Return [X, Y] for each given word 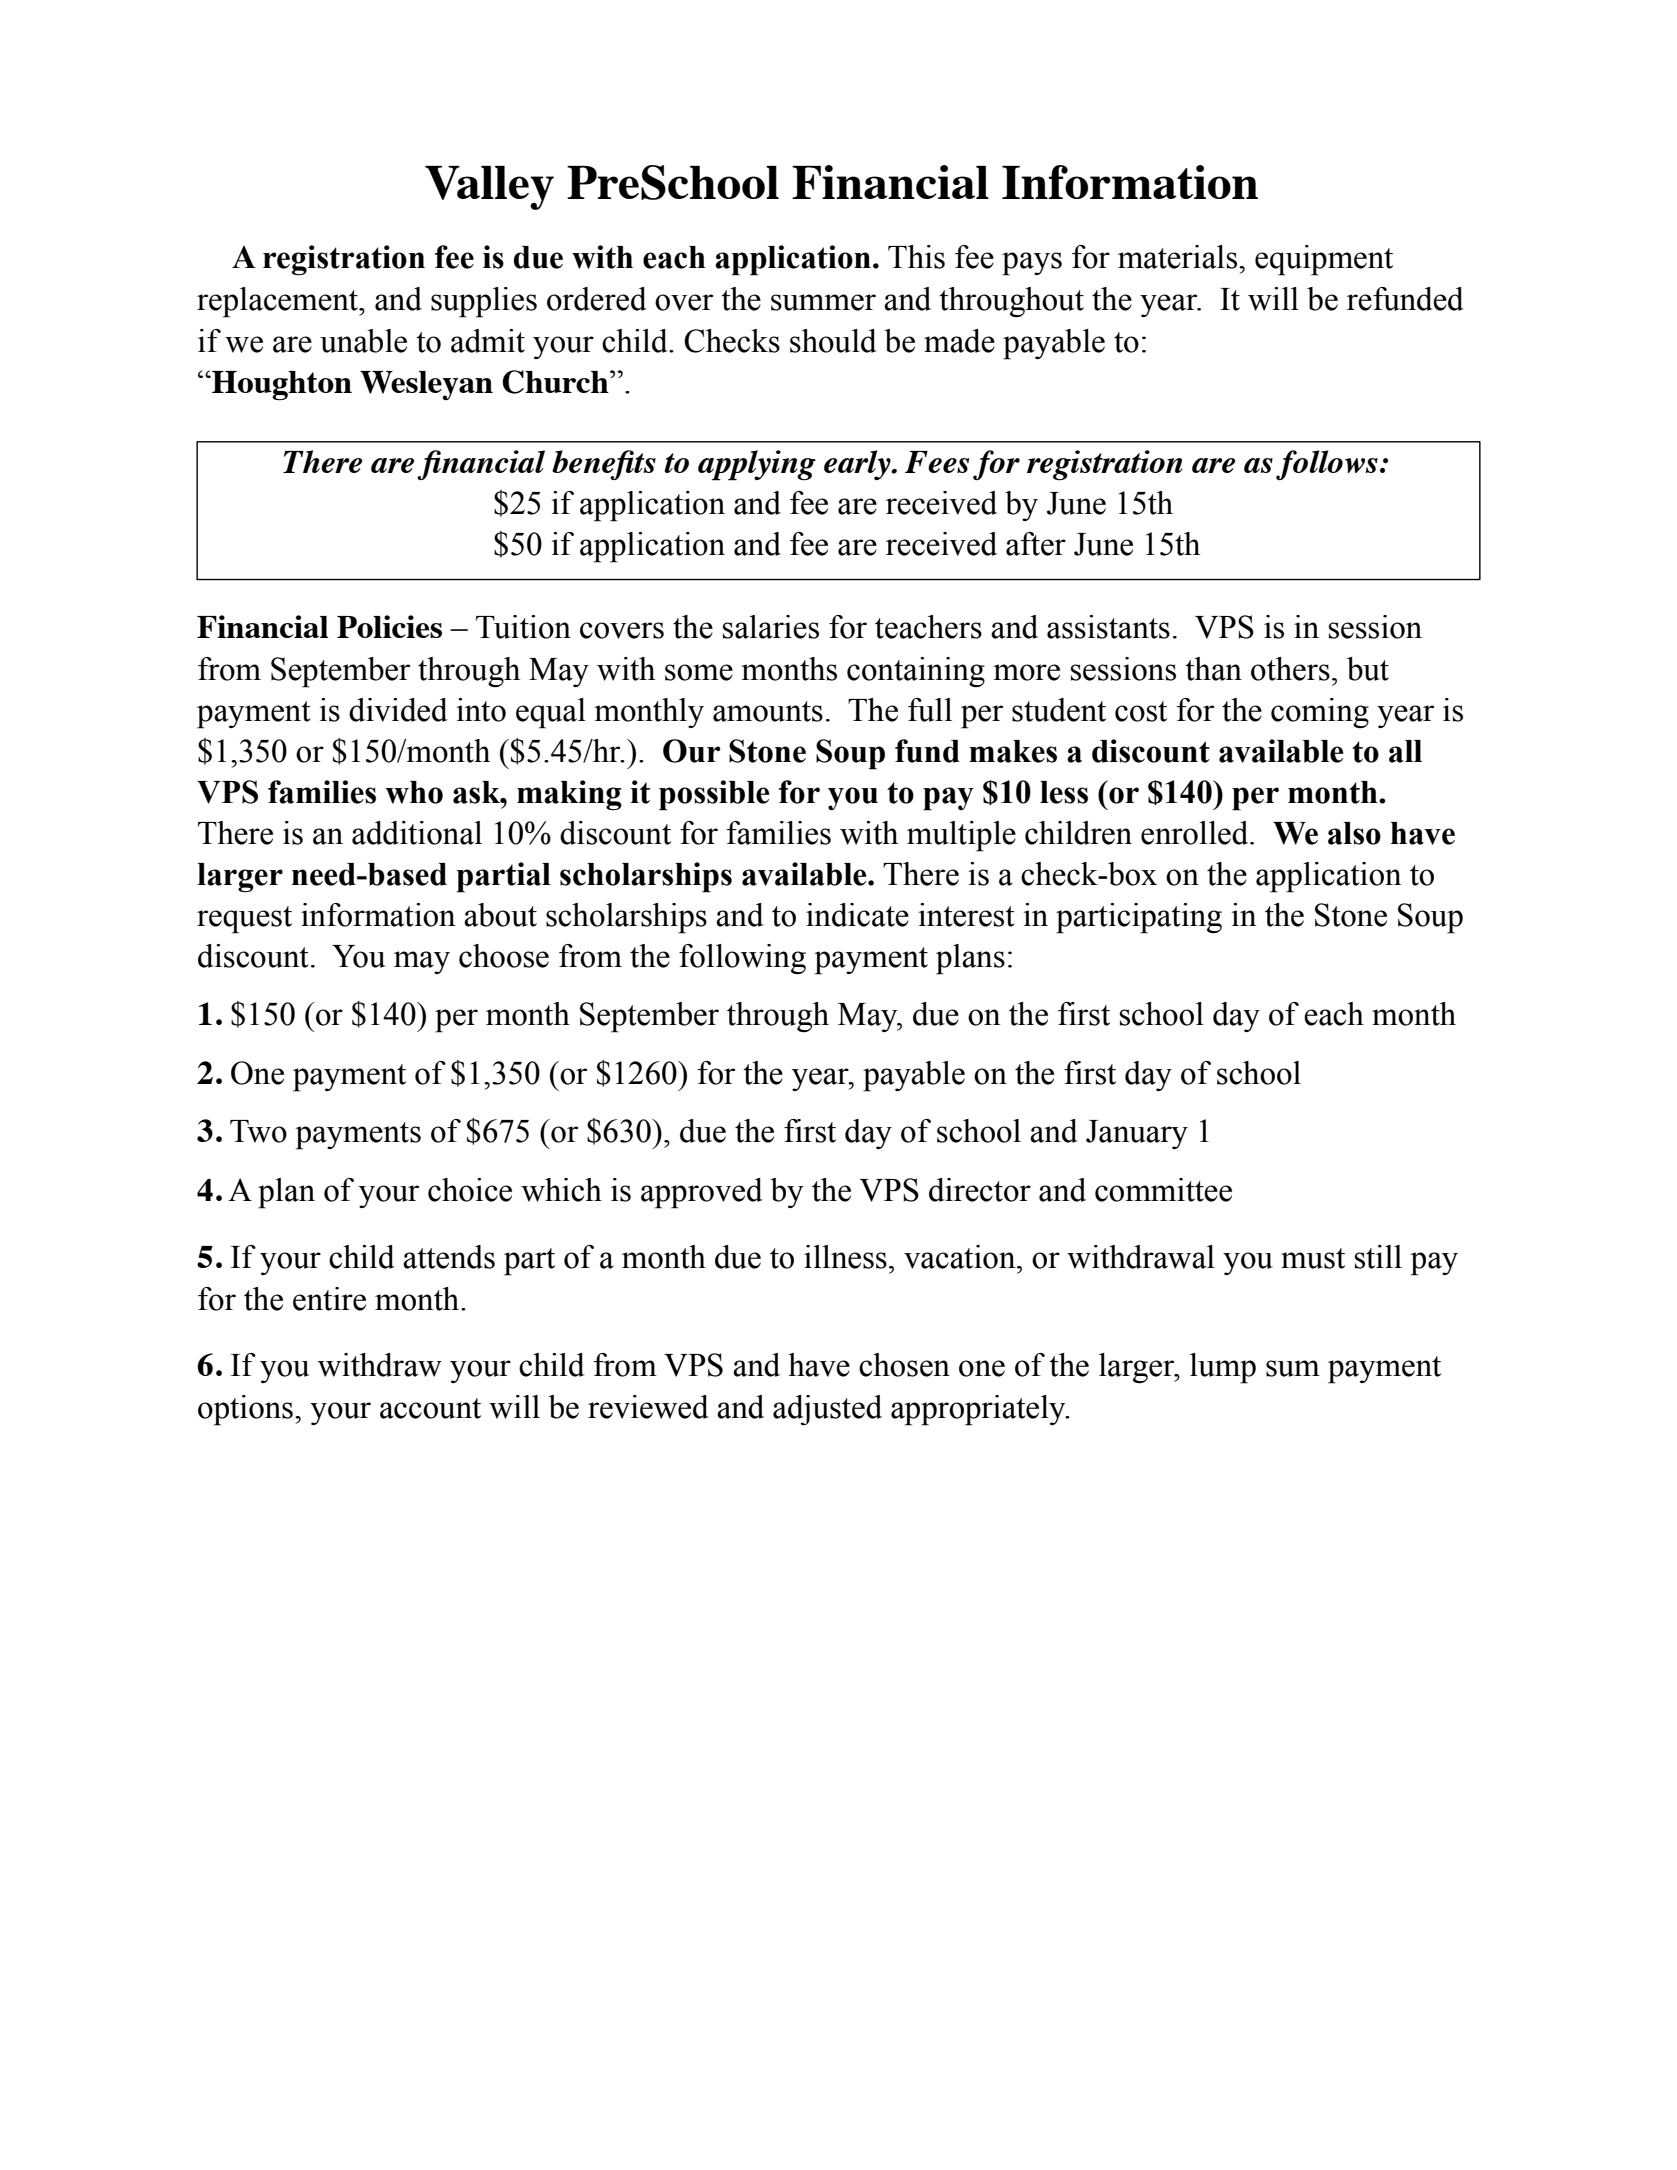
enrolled [1196, 833]
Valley [489, 188]
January [1137, 1134]
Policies [389, 626]
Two [258, 1131]
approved [702, 1193]
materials [1179, 257]
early [858, 465]
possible [714, 795]
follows [1327, 465]
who [414, 792]
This [916, 257]
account [430, 1408]
